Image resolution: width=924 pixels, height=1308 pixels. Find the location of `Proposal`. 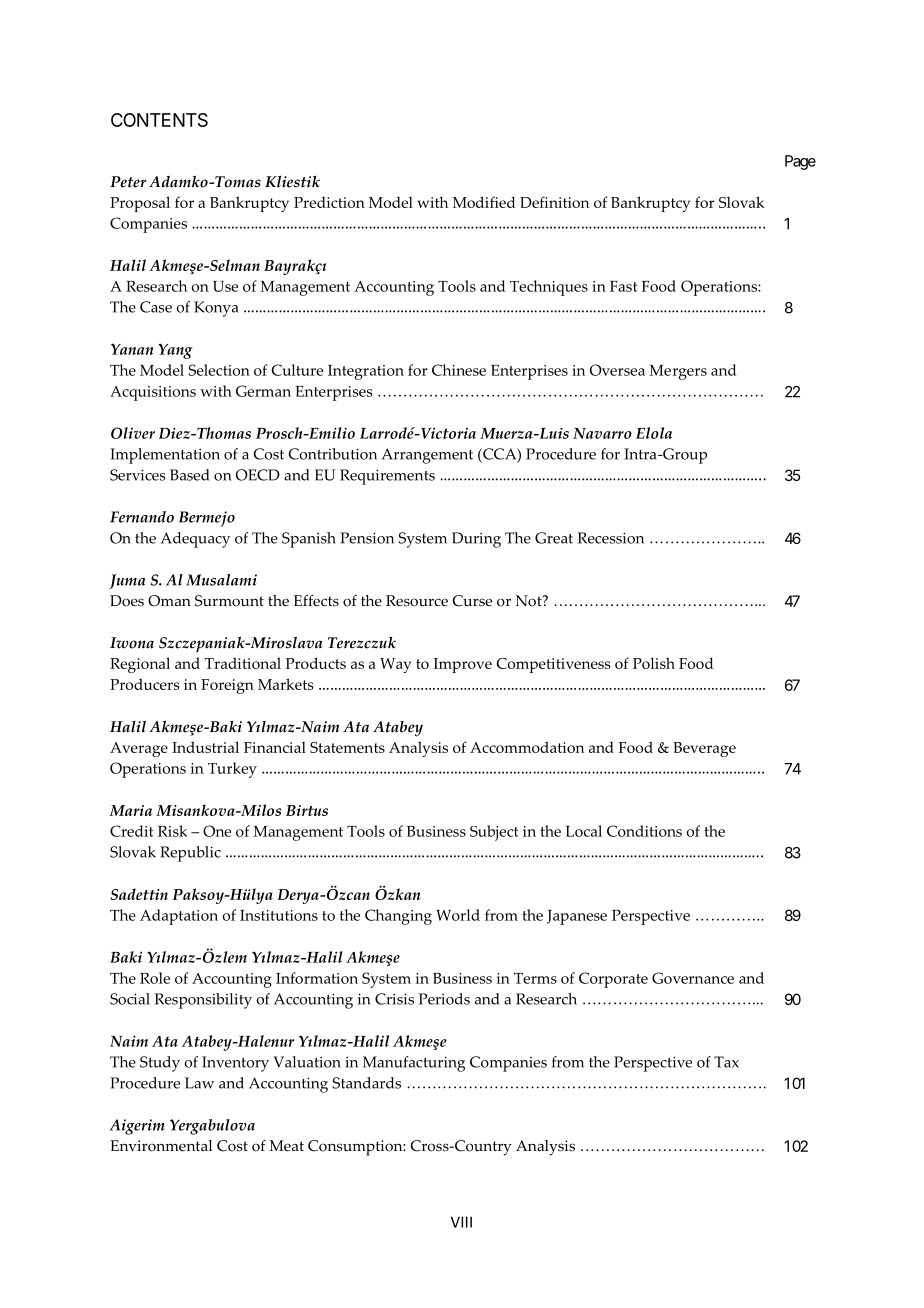

Proposal is located at coordinates (140, 204).
